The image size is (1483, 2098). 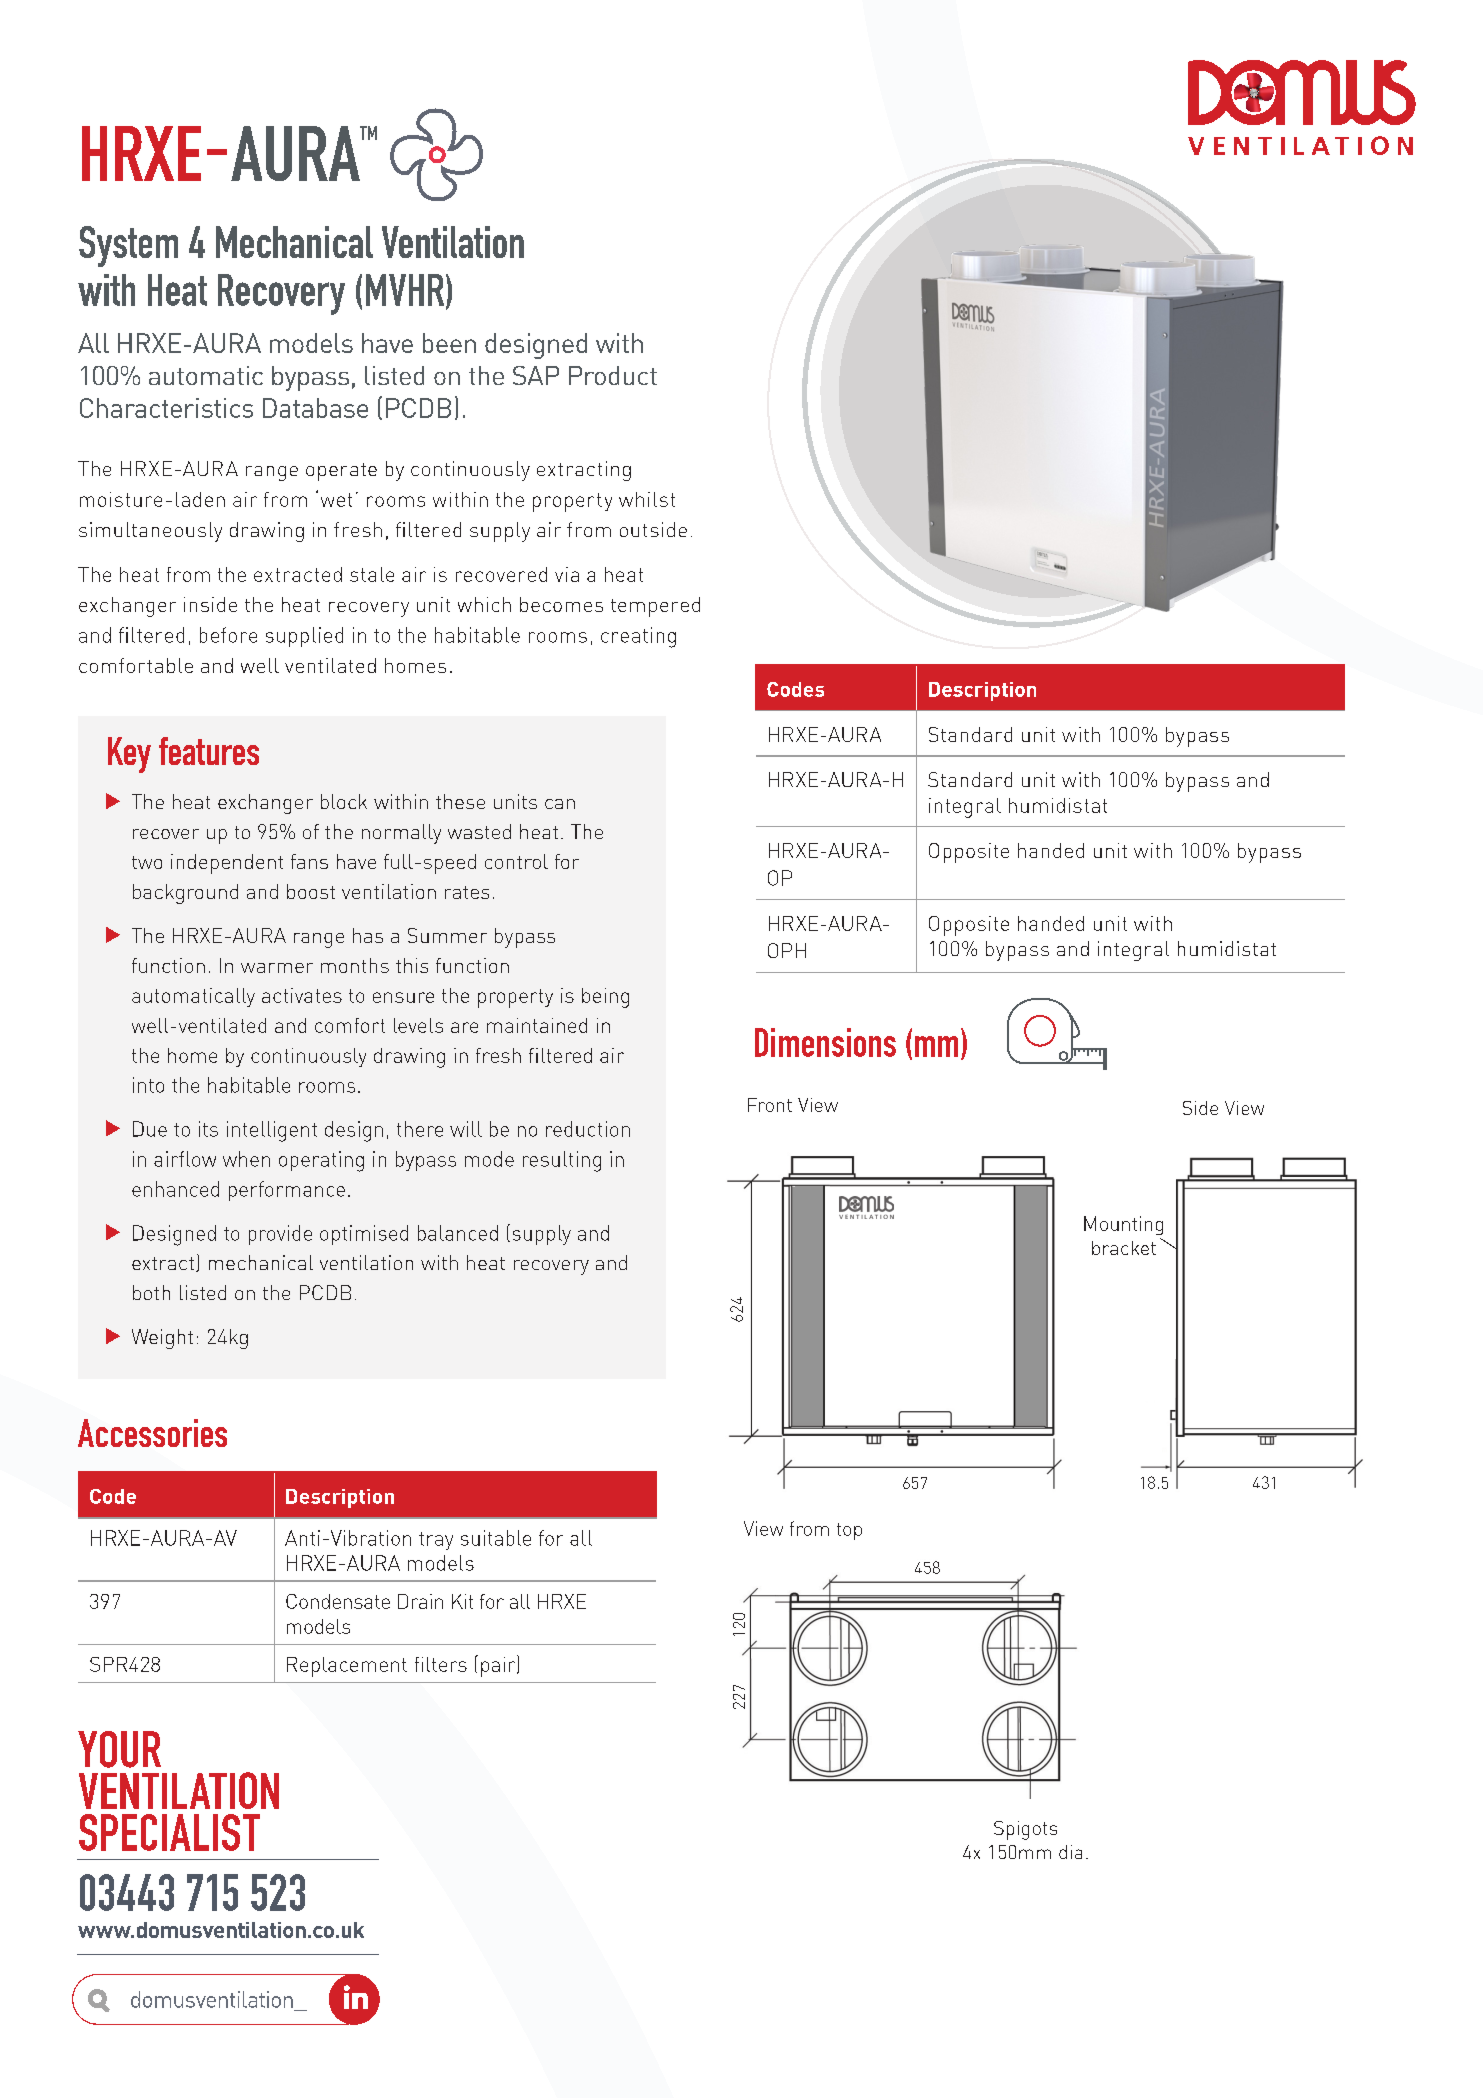 I want to click on Product, so click(x=613, y=375).
